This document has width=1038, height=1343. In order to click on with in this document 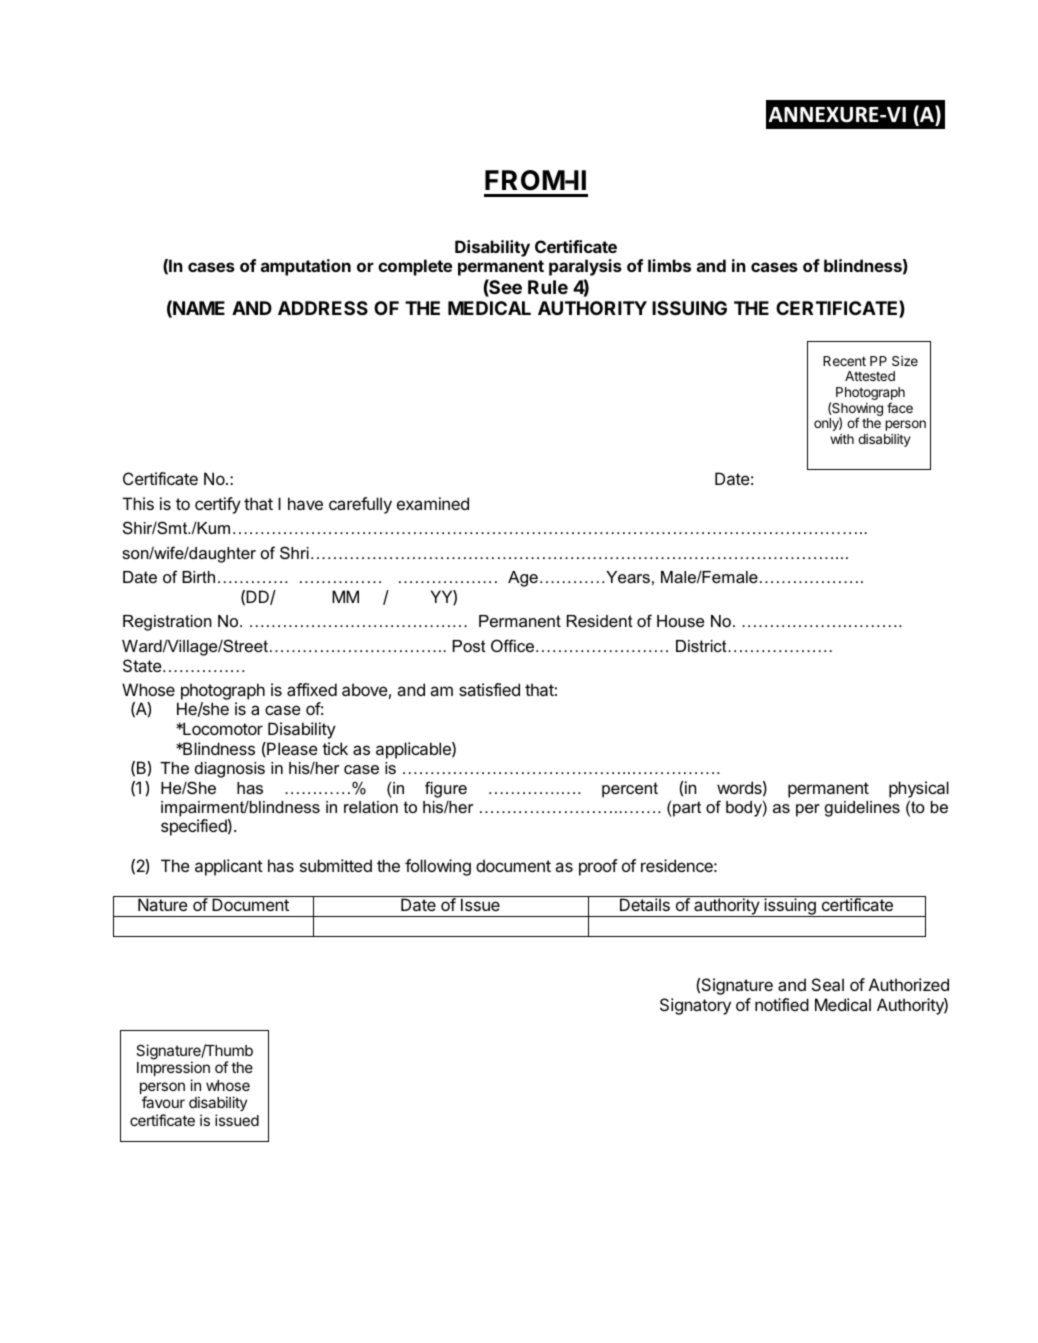, I will do `click(842, 439)`.
